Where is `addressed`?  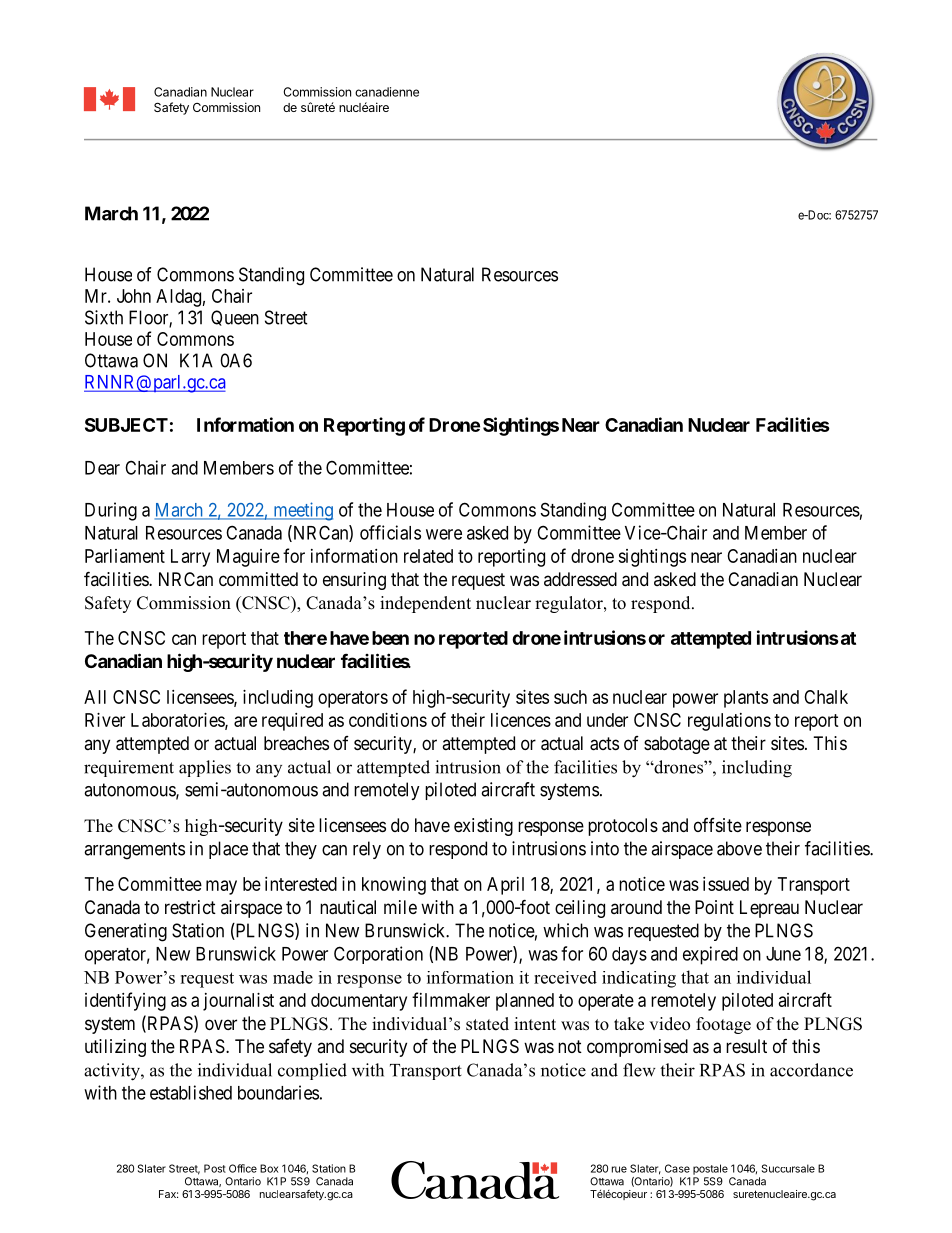
addressed is located at coordinates (580, 579).
